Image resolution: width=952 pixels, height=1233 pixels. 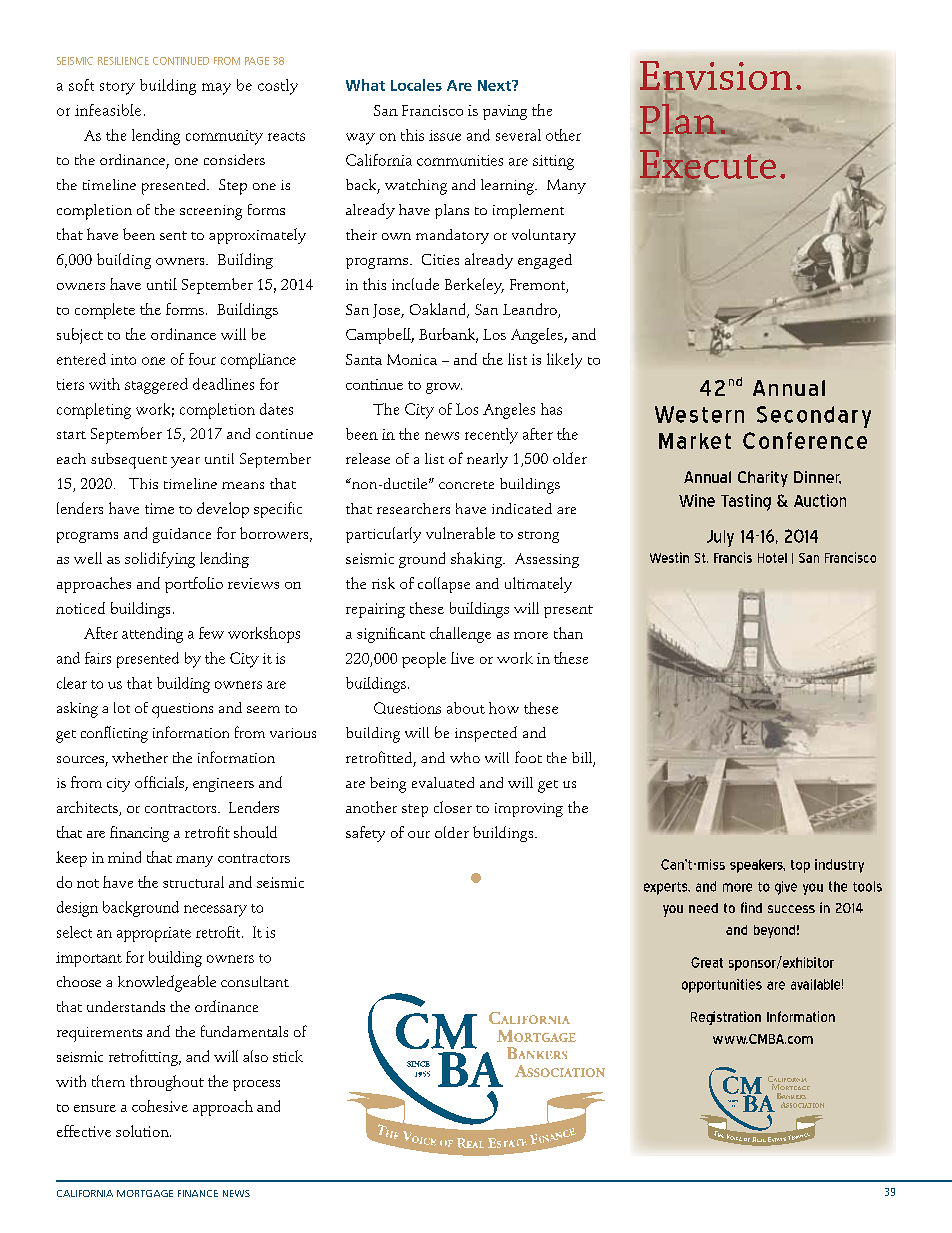 I want to click on stick, so click(x=288, y=1056).
